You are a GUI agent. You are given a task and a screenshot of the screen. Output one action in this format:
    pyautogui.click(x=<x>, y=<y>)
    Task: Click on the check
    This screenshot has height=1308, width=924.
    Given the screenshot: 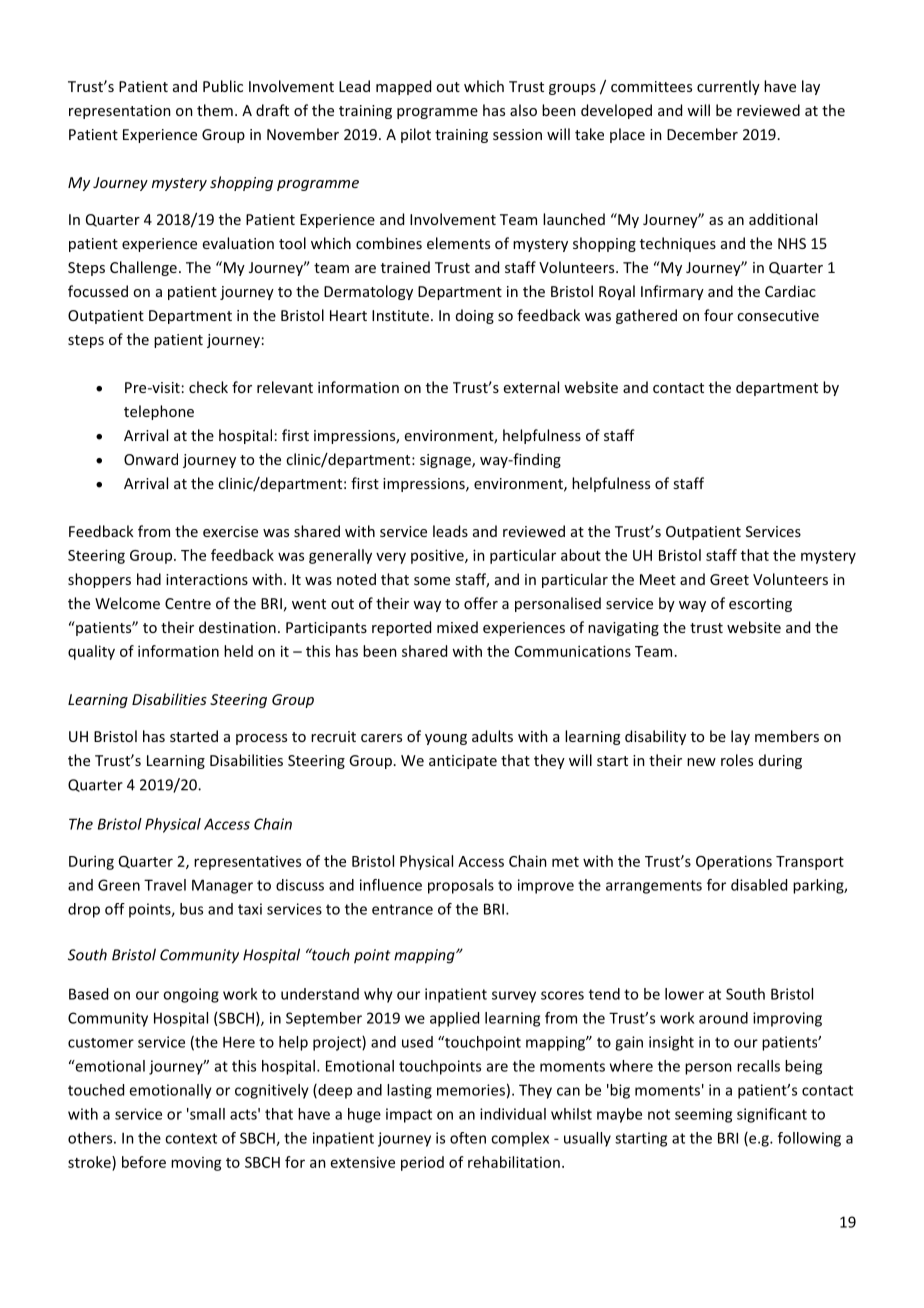 What is the action you would take?
    pyautogui.click(x=208, y=387)
